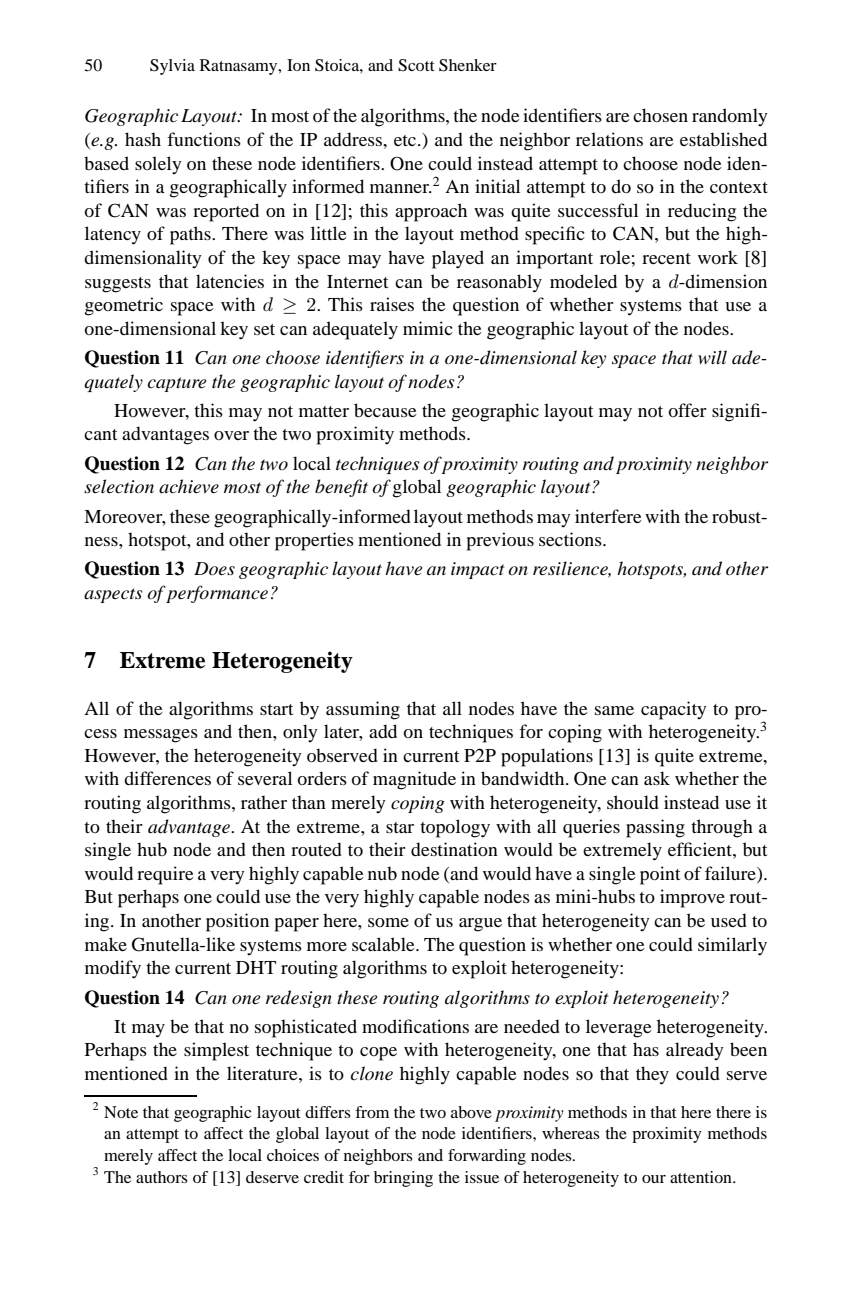  Describe the element at coordinates (162, 1177) in the screenshot. I see `authors` at that location.
